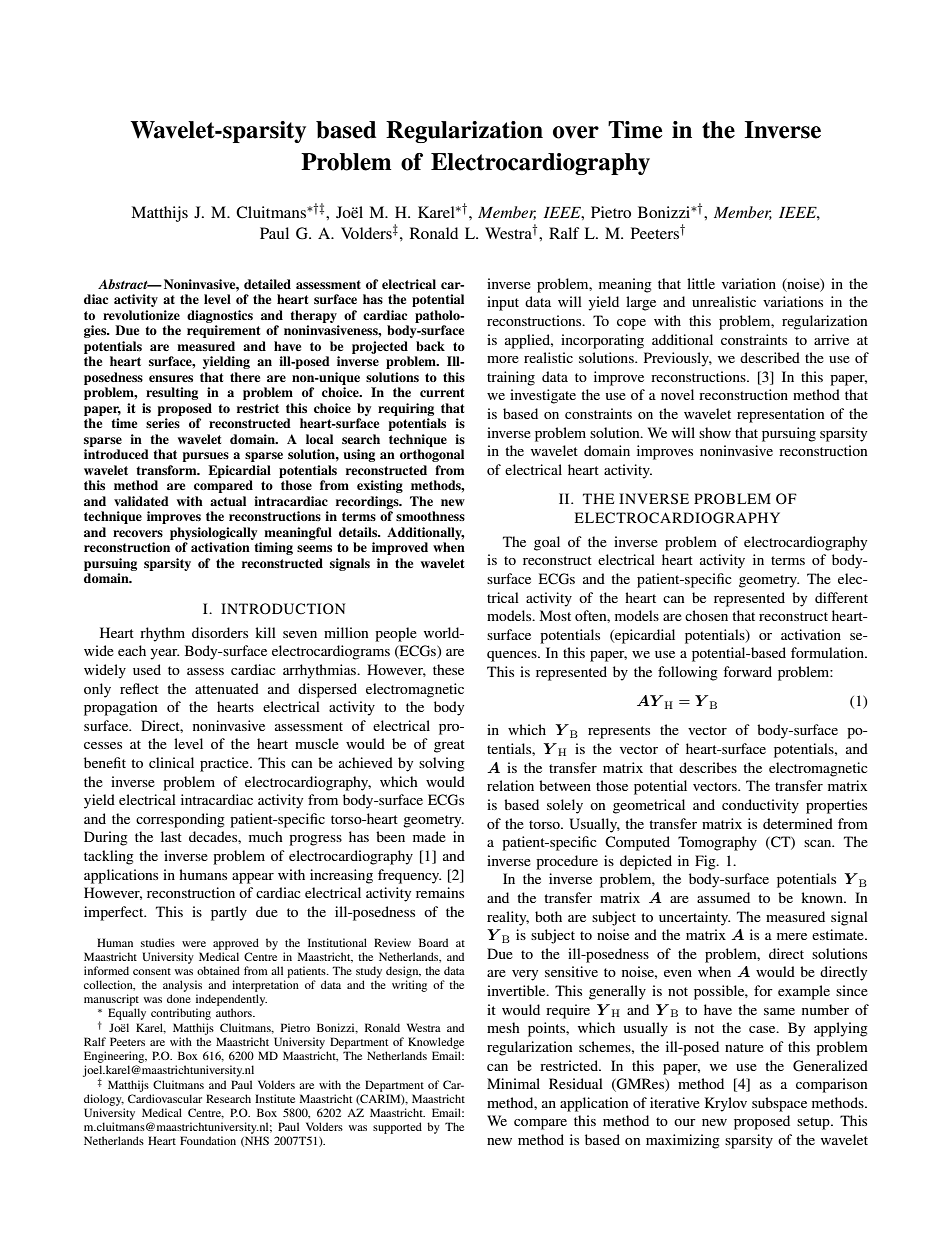 The image size is (952, 1233). Describe the element at coordinates (747, 671) in the screenshot. I see `forward` at that location.
